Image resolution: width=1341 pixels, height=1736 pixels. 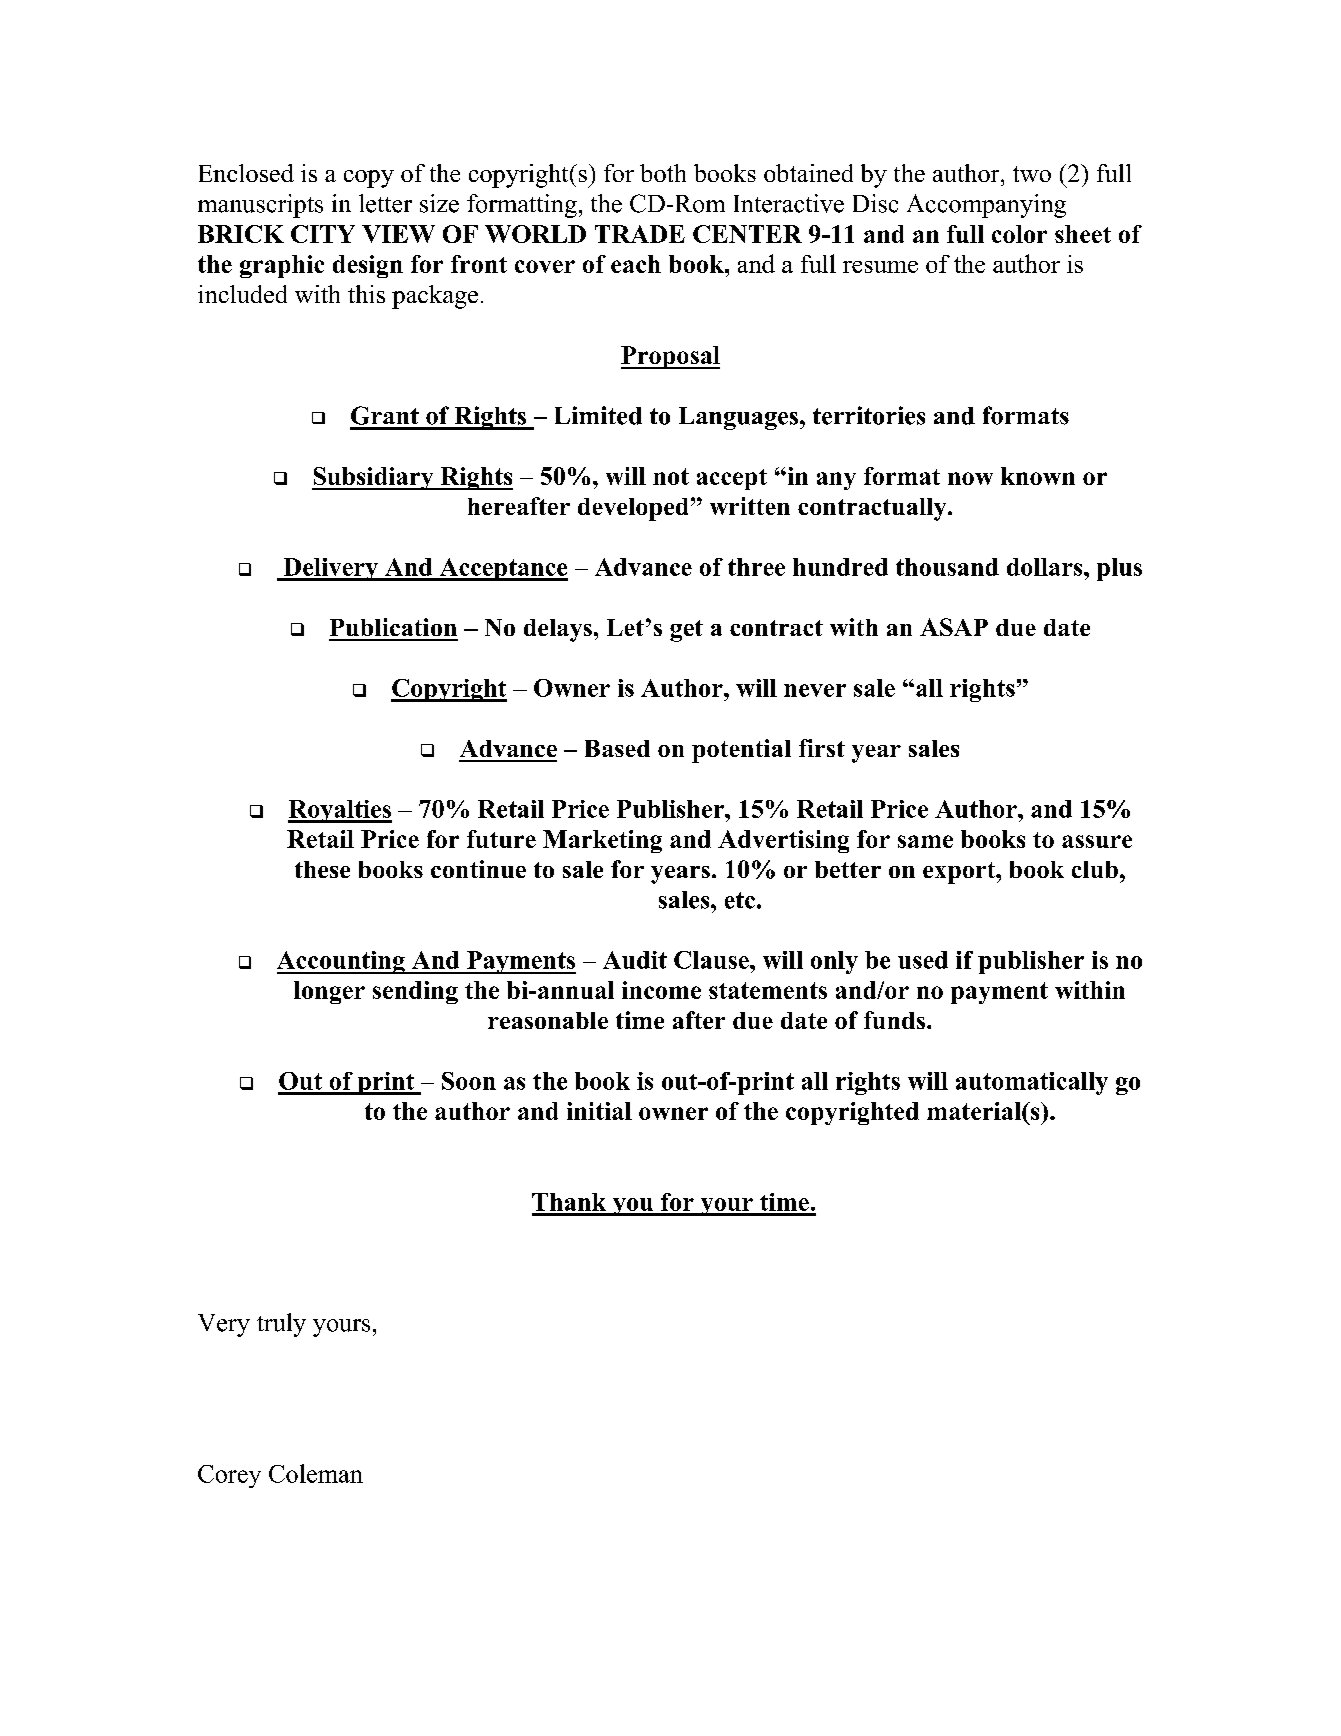 I want to click on Accompanying, so click(x=986, y=206).
